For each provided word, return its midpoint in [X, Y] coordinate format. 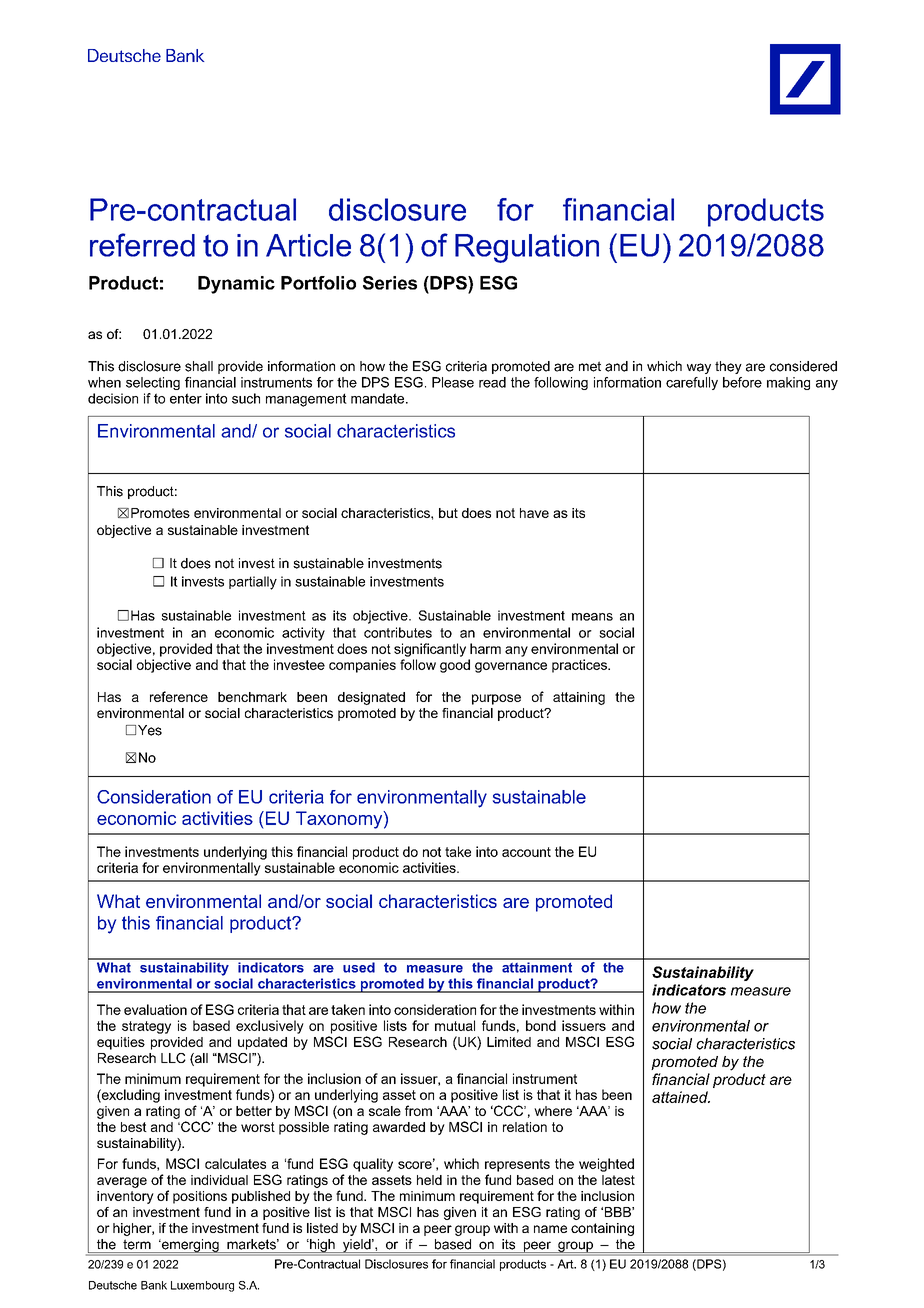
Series [390, 283]
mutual [455, 1025]
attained [681, 1097]
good [455, 666]
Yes [150, 730]
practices [580, 666]
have [534, 513]
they [728, 367]
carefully [692, 383]
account [526, 852]
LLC [173, 1058]
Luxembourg [202, 1286]
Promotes [160, 513]
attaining [579, 698]
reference [179, 696]
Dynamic [236, 285]
